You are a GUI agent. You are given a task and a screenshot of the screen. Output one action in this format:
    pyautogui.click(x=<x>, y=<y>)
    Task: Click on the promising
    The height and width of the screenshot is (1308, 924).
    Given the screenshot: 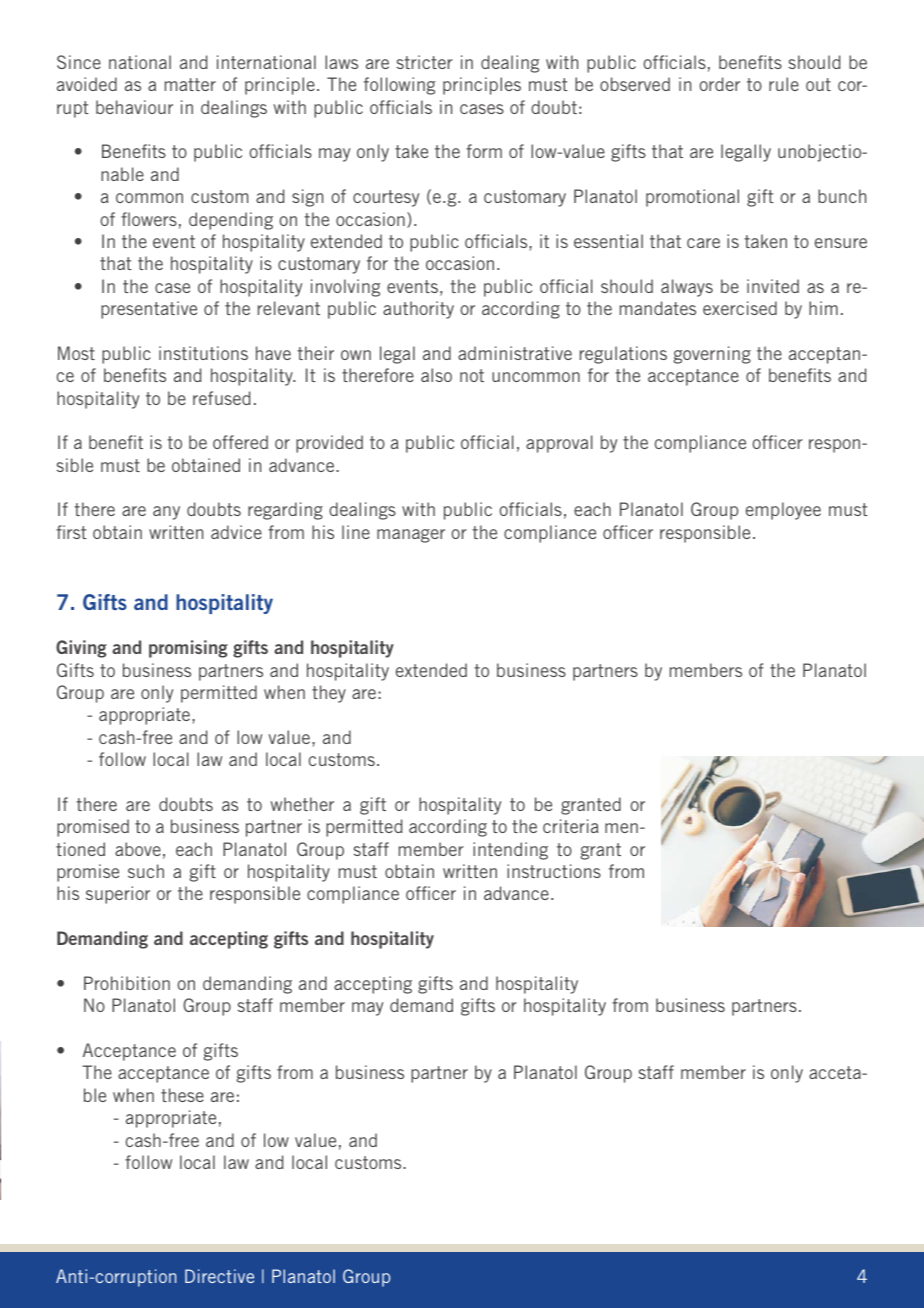 What is the action you would take?
    pyautogui.click(x=188, y=649)
